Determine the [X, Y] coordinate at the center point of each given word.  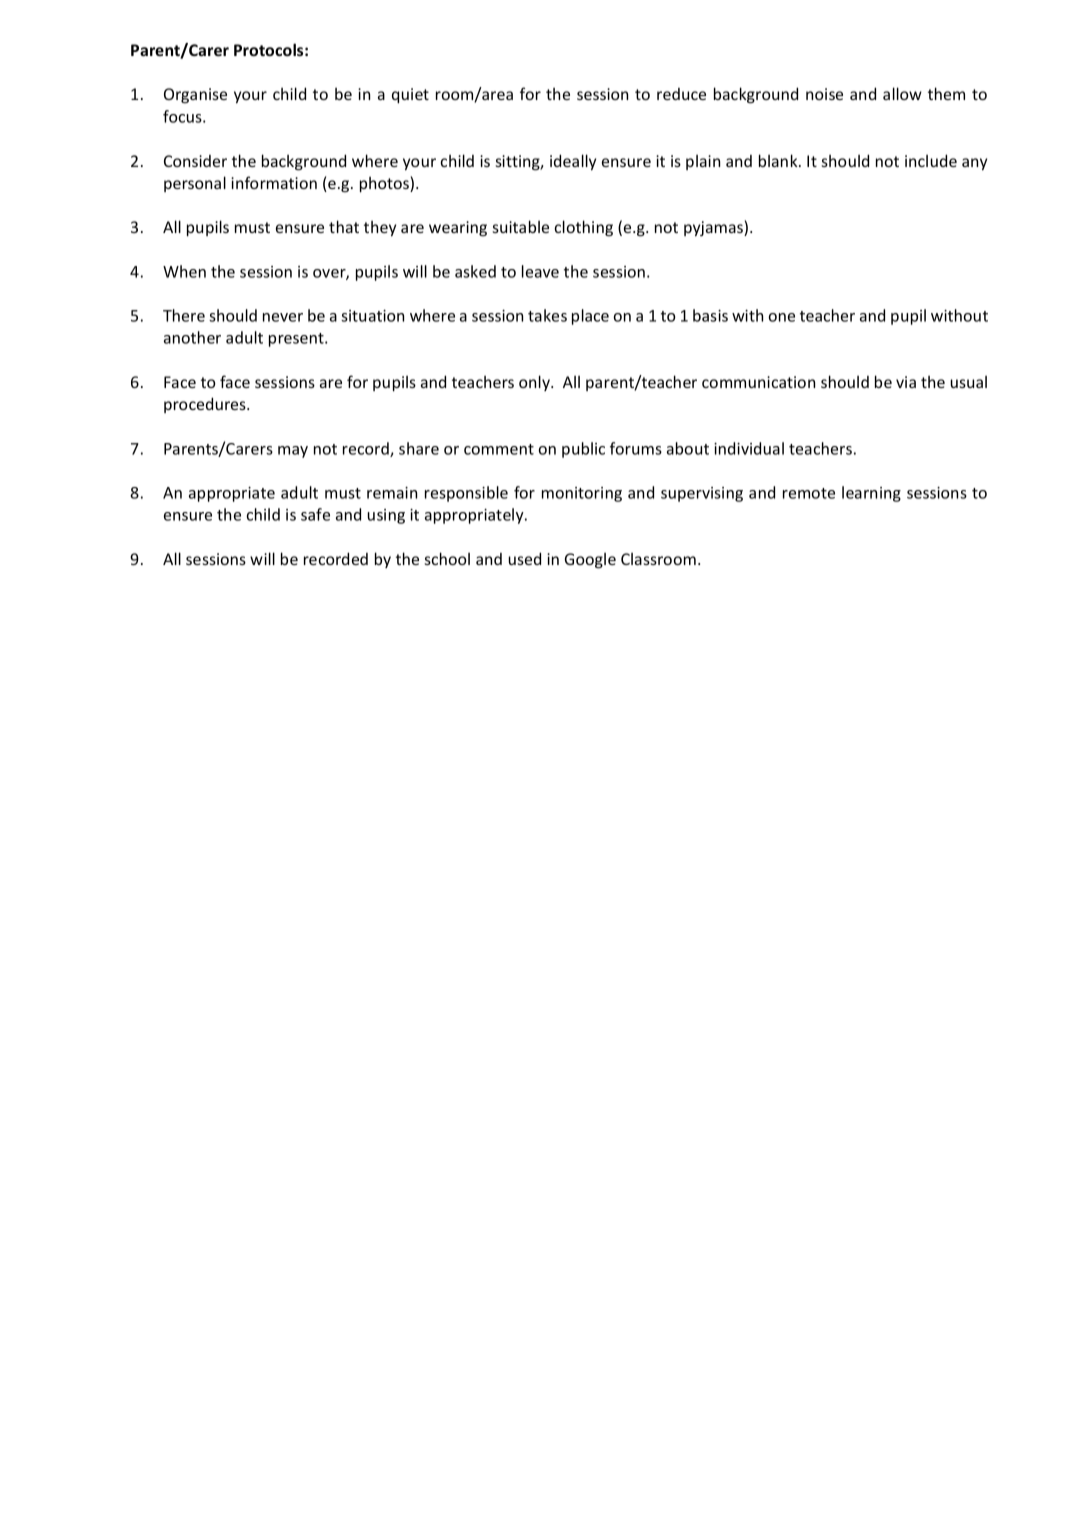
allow [902, 93]
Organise [195, 96]
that [344, 226]
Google [590, 561]
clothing [584, 228]
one [781, 317]
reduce [681, 94]
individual [749, 448]
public [583, 450]
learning [871, 494]
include [931, 160]
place [590, 317]
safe [315, 514]
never [283, 317]
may [293, 452]
